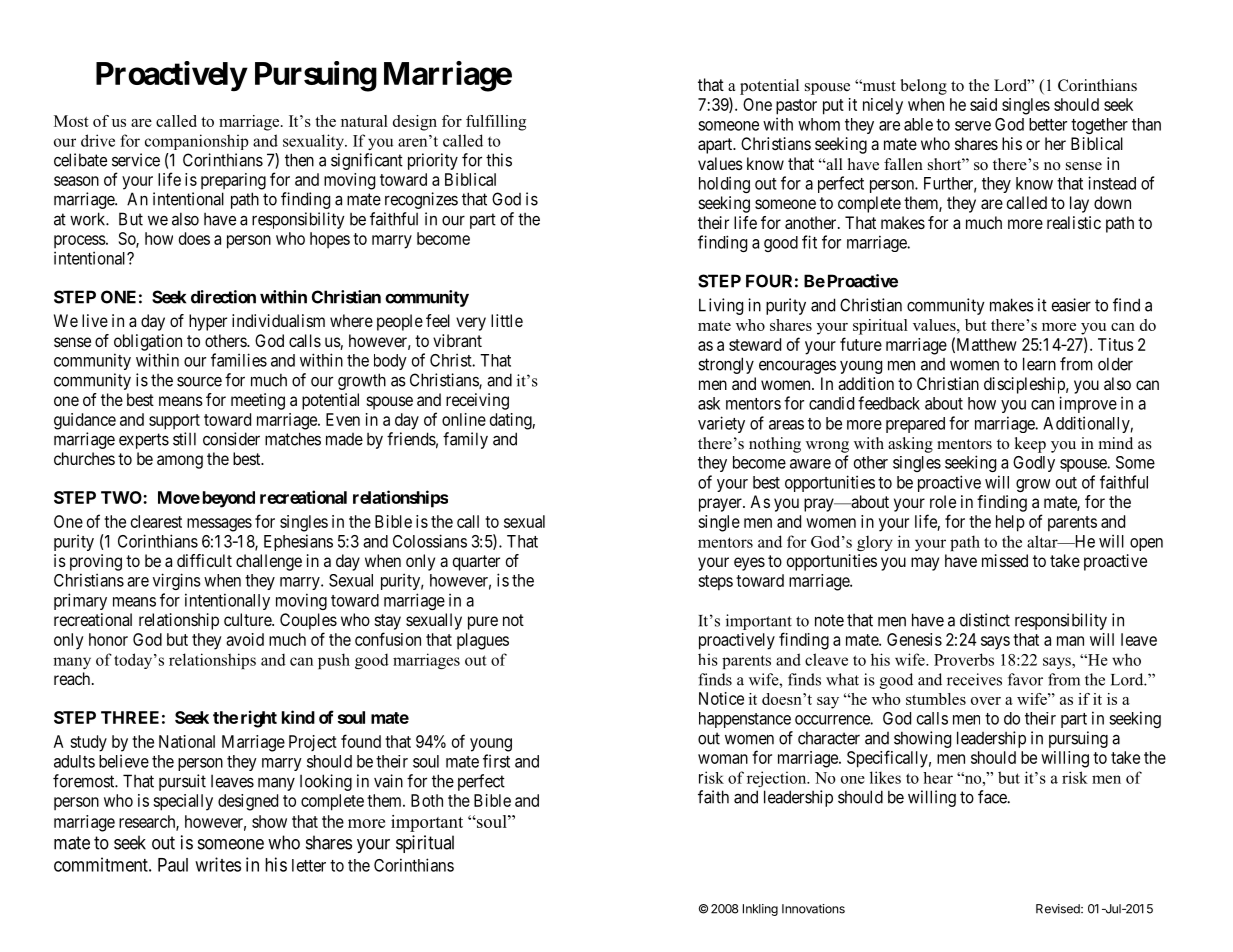 This image has width=1233, height=952. I want to click on said, so click(983, 104).
